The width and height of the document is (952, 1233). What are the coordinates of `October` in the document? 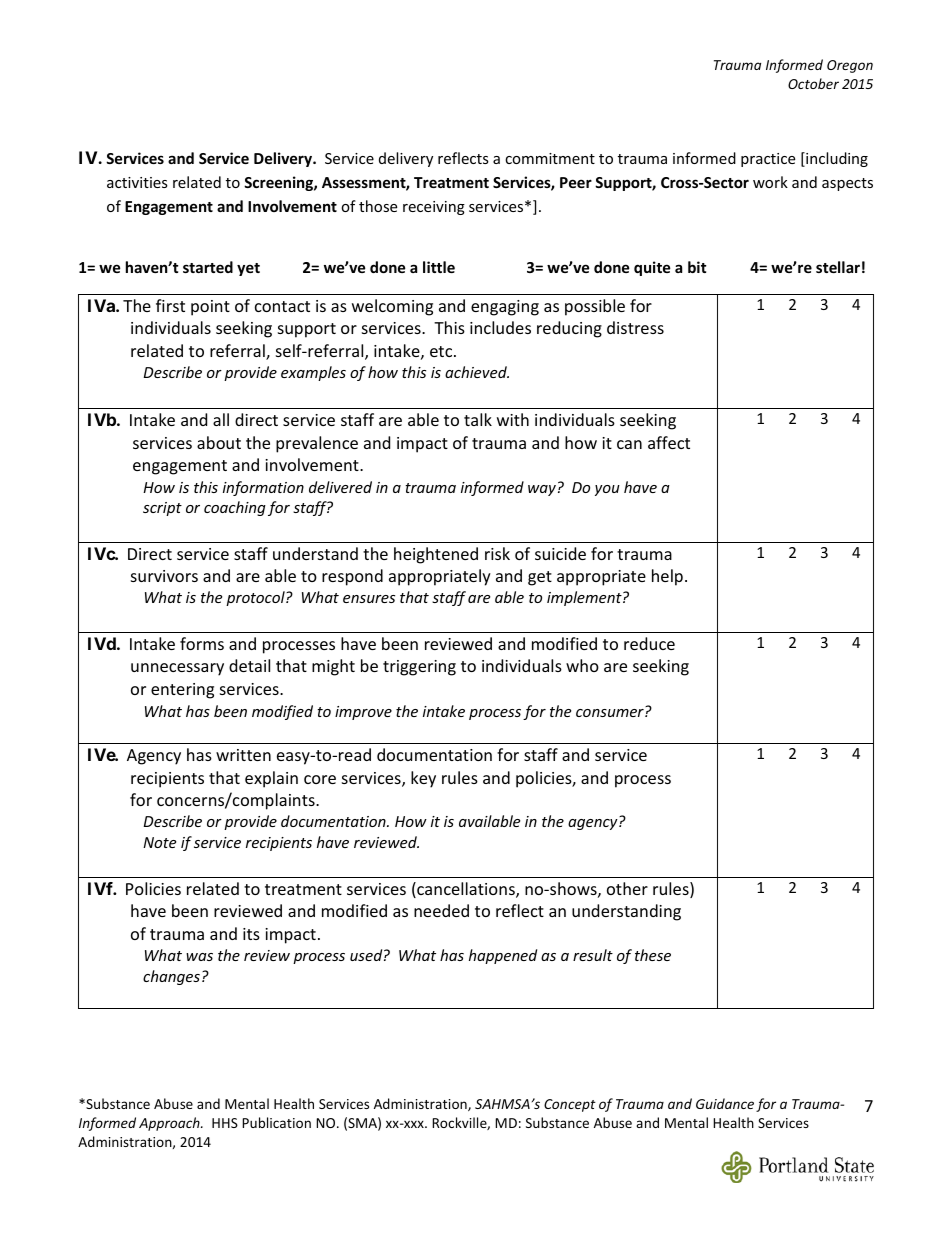 It's located at (813, 83).
